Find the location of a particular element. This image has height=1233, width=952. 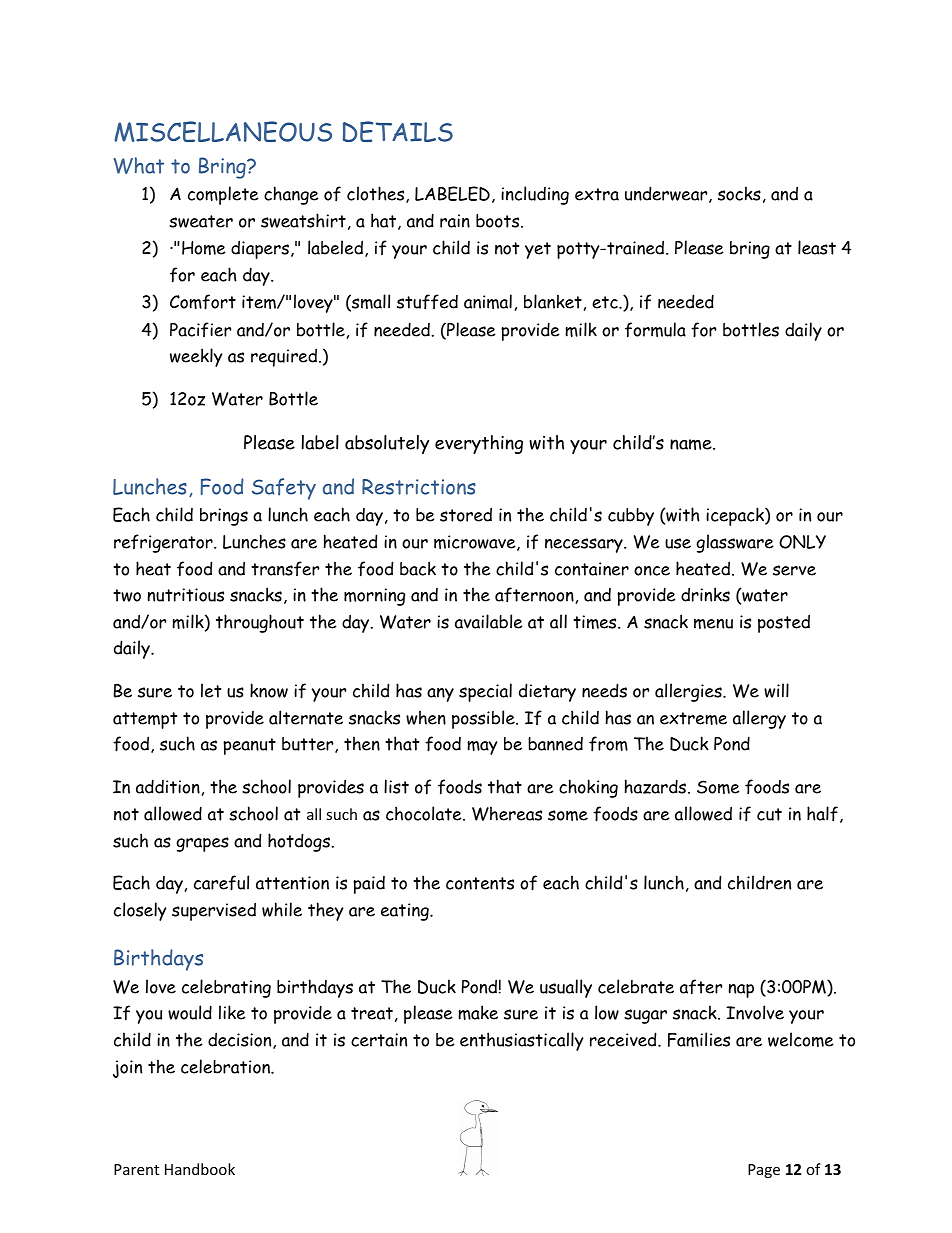

Handbook is located at coordinates (200, 1169).
